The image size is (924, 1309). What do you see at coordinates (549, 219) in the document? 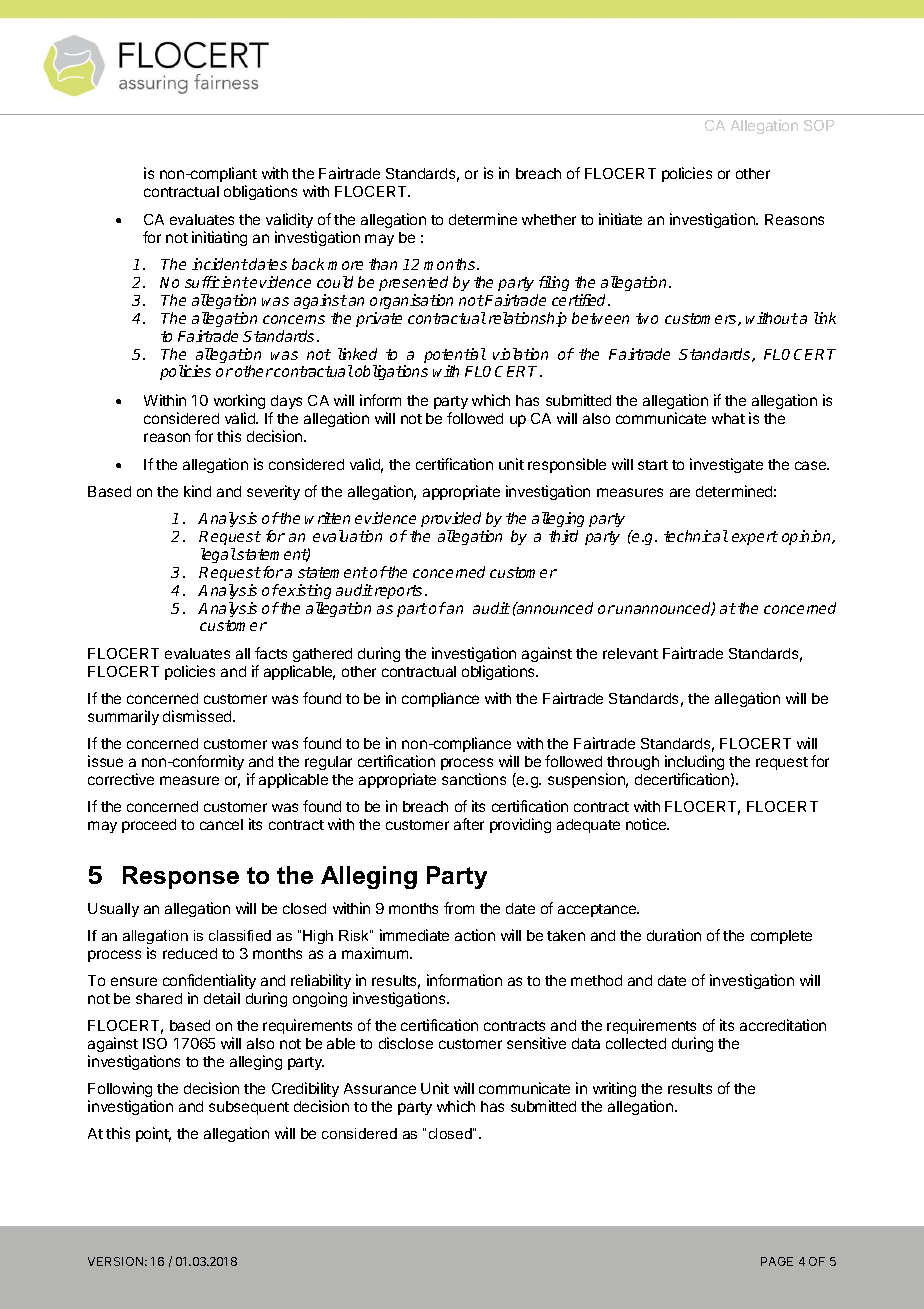
I see `whether` at bounding box center [549, 219].
